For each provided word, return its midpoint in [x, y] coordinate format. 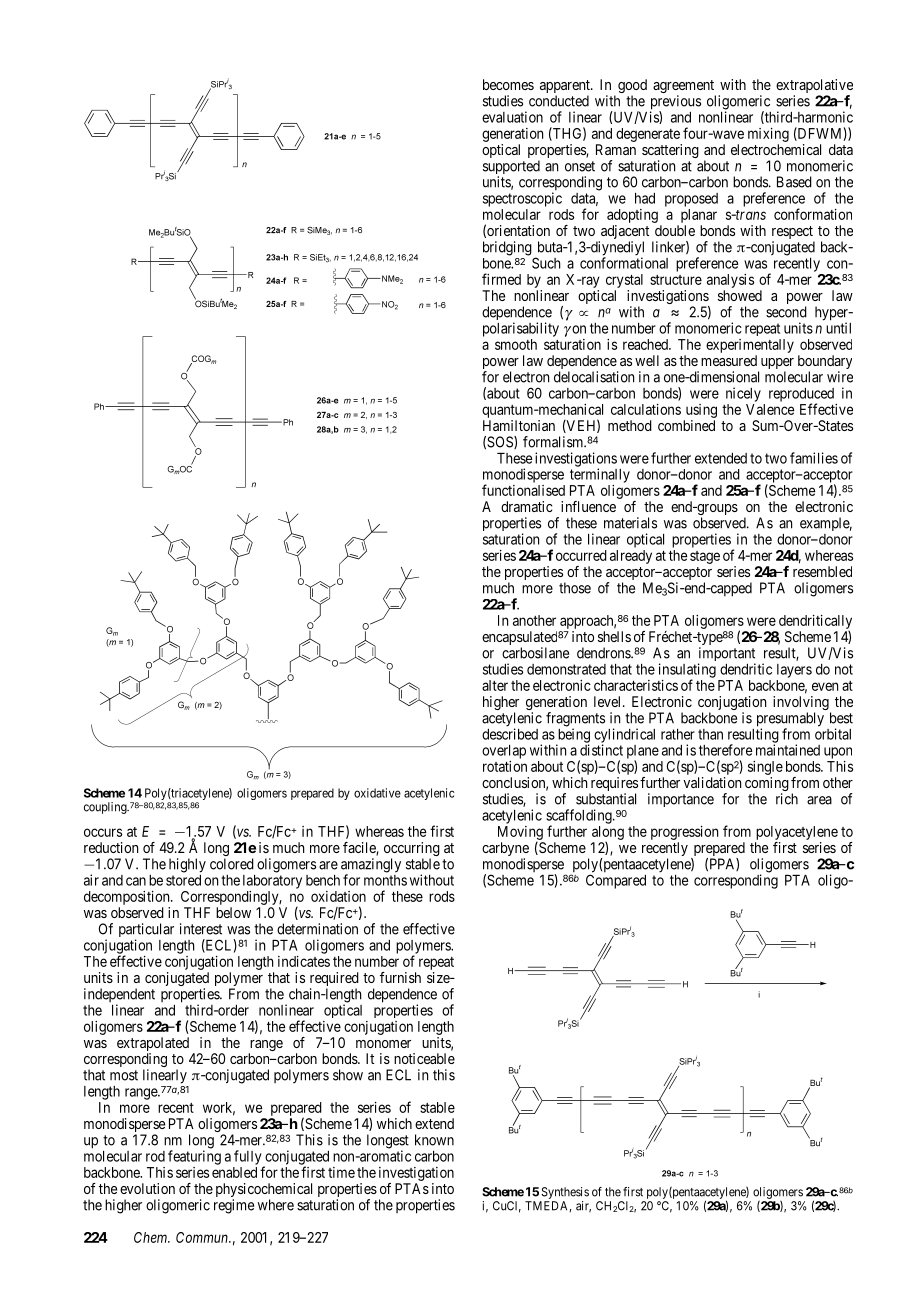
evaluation [512, 117]
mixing [768, 135]
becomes [508, 84]
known [434, 1140]
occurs [103, 832]
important [726, 655]
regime [234, 1206]
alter [495, 685]
